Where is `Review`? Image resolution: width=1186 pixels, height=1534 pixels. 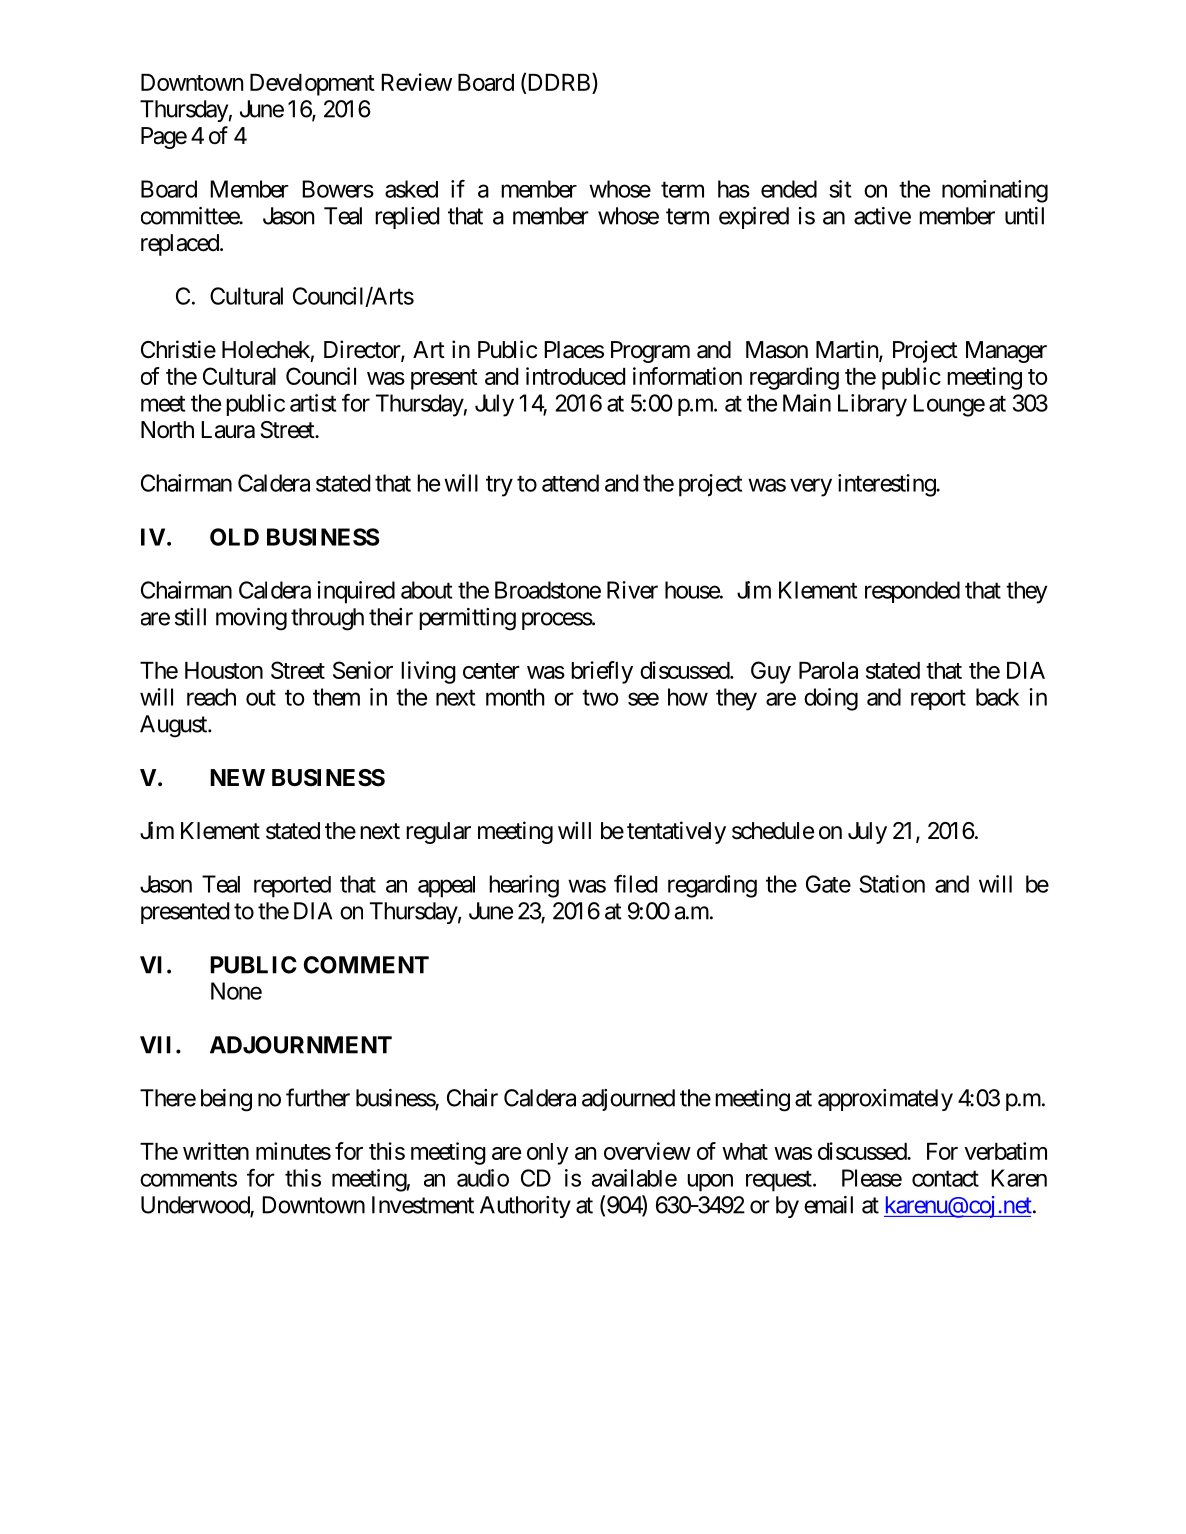
Review is located at coordinates (416, 82).
